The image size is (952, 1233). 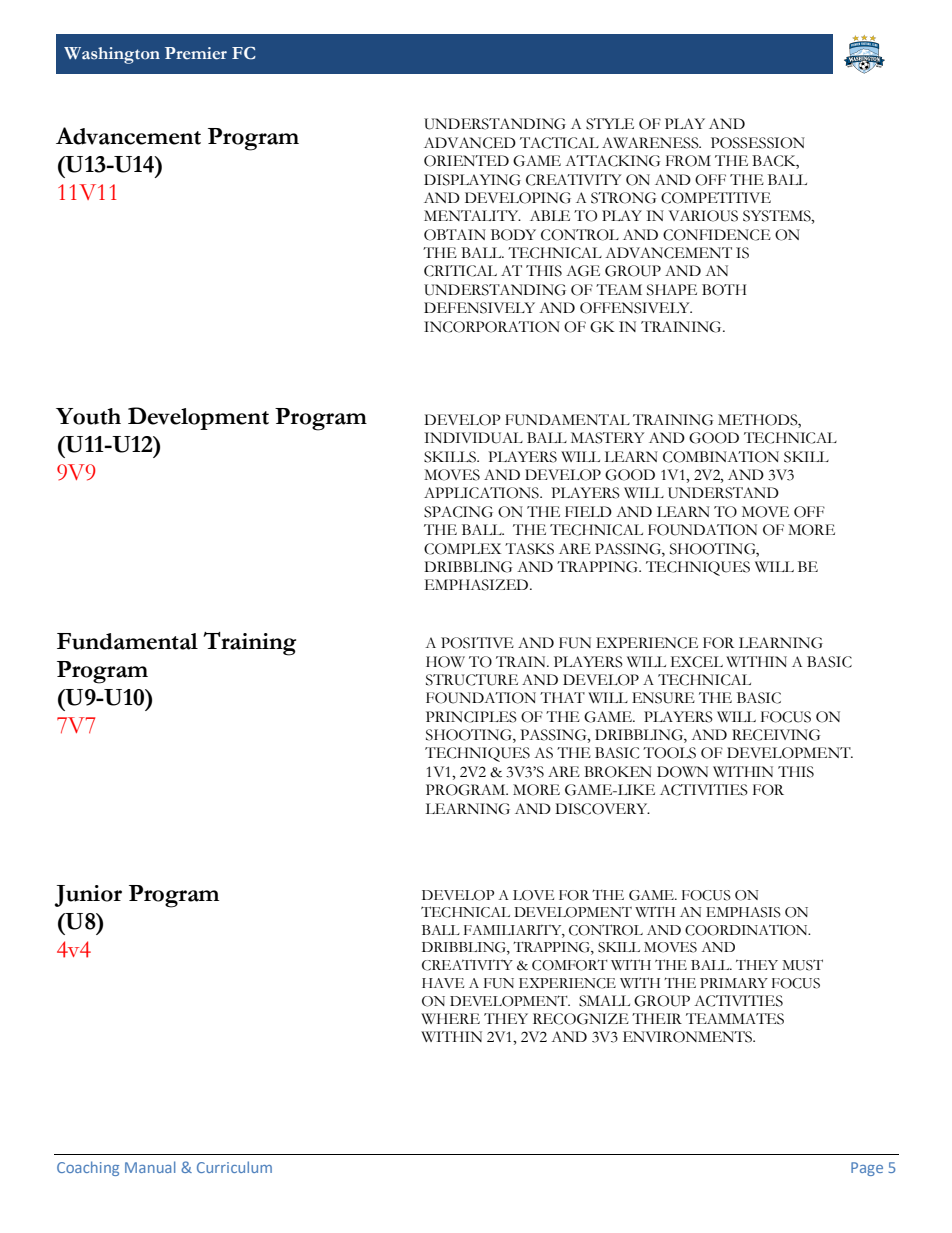 What do you see at coordinates (482, 493) in the page?
I see `APPLICATIONS` at bounding box center [482, 493].
